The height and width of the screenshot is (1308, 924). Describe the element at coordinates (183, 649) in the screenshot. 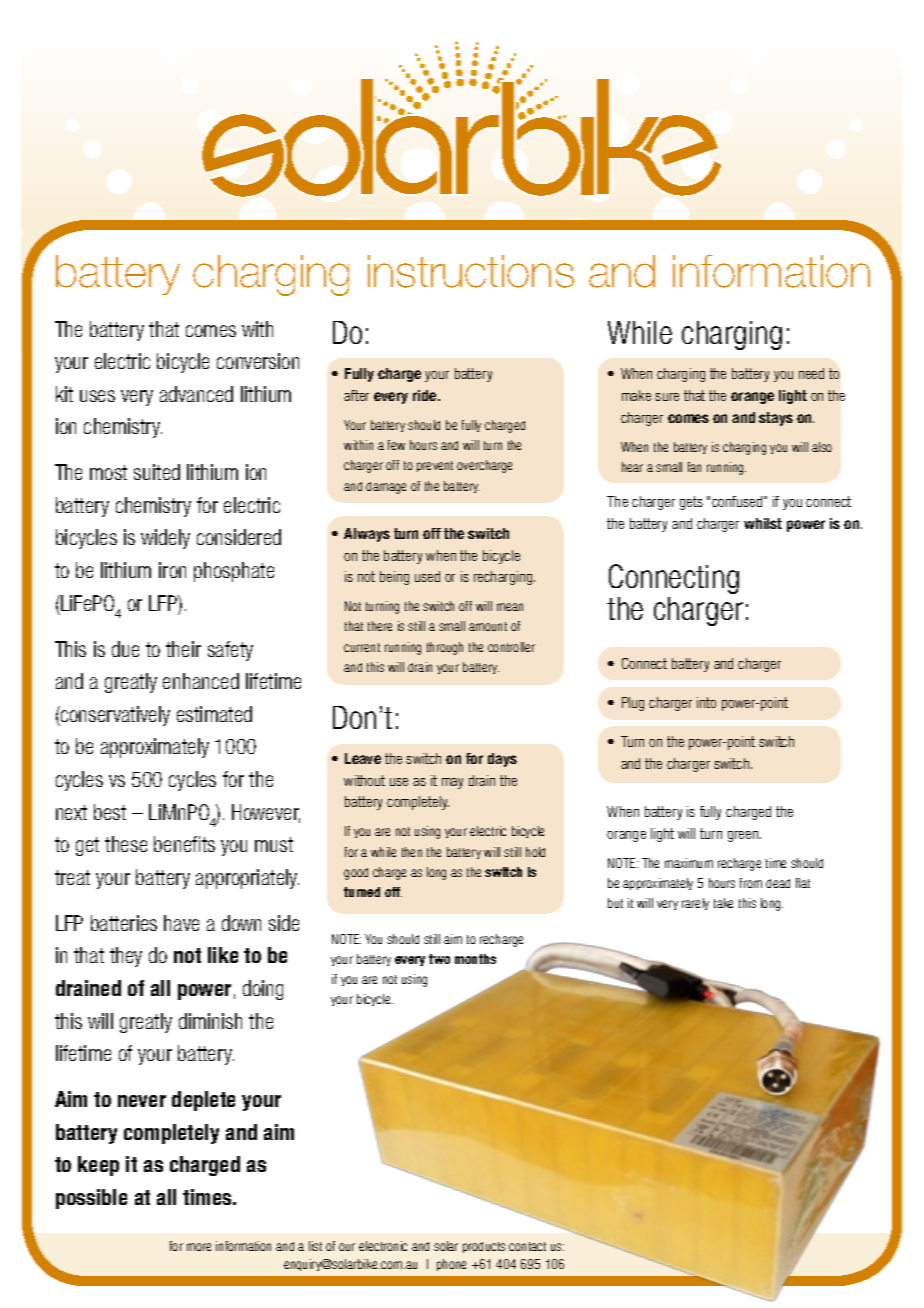

I see `their` at that location.
